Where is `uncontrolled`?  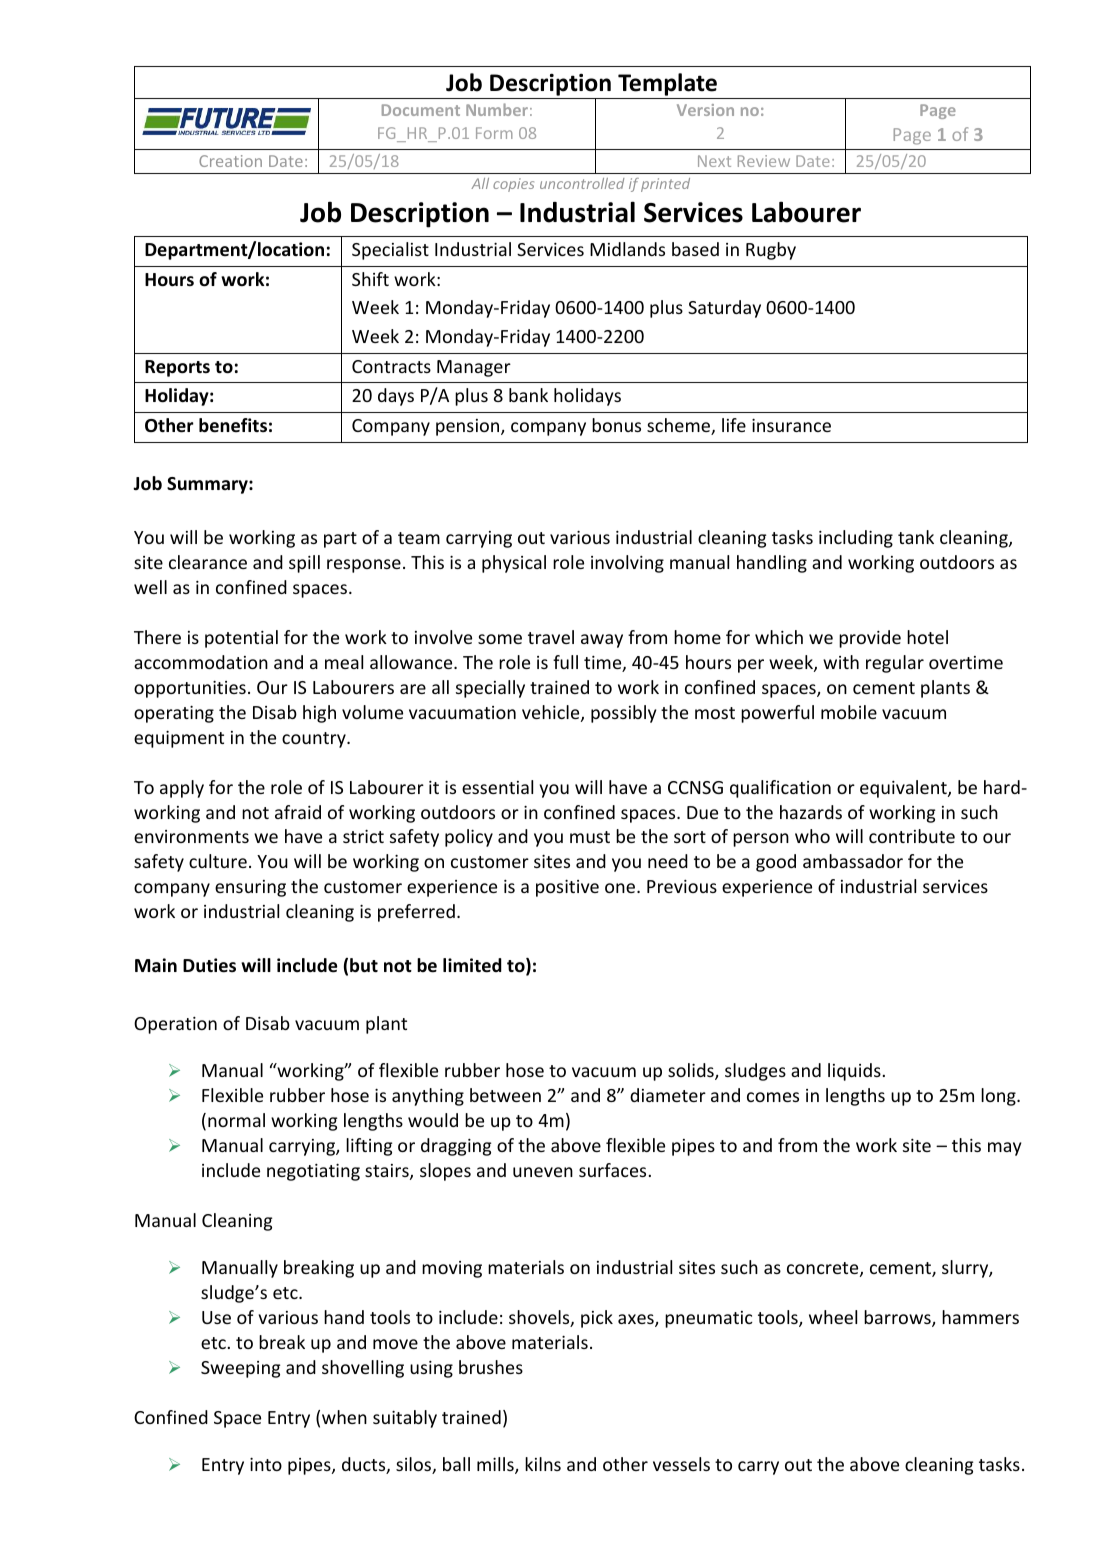 uncontrolled is located at coordinates (582, 183).
